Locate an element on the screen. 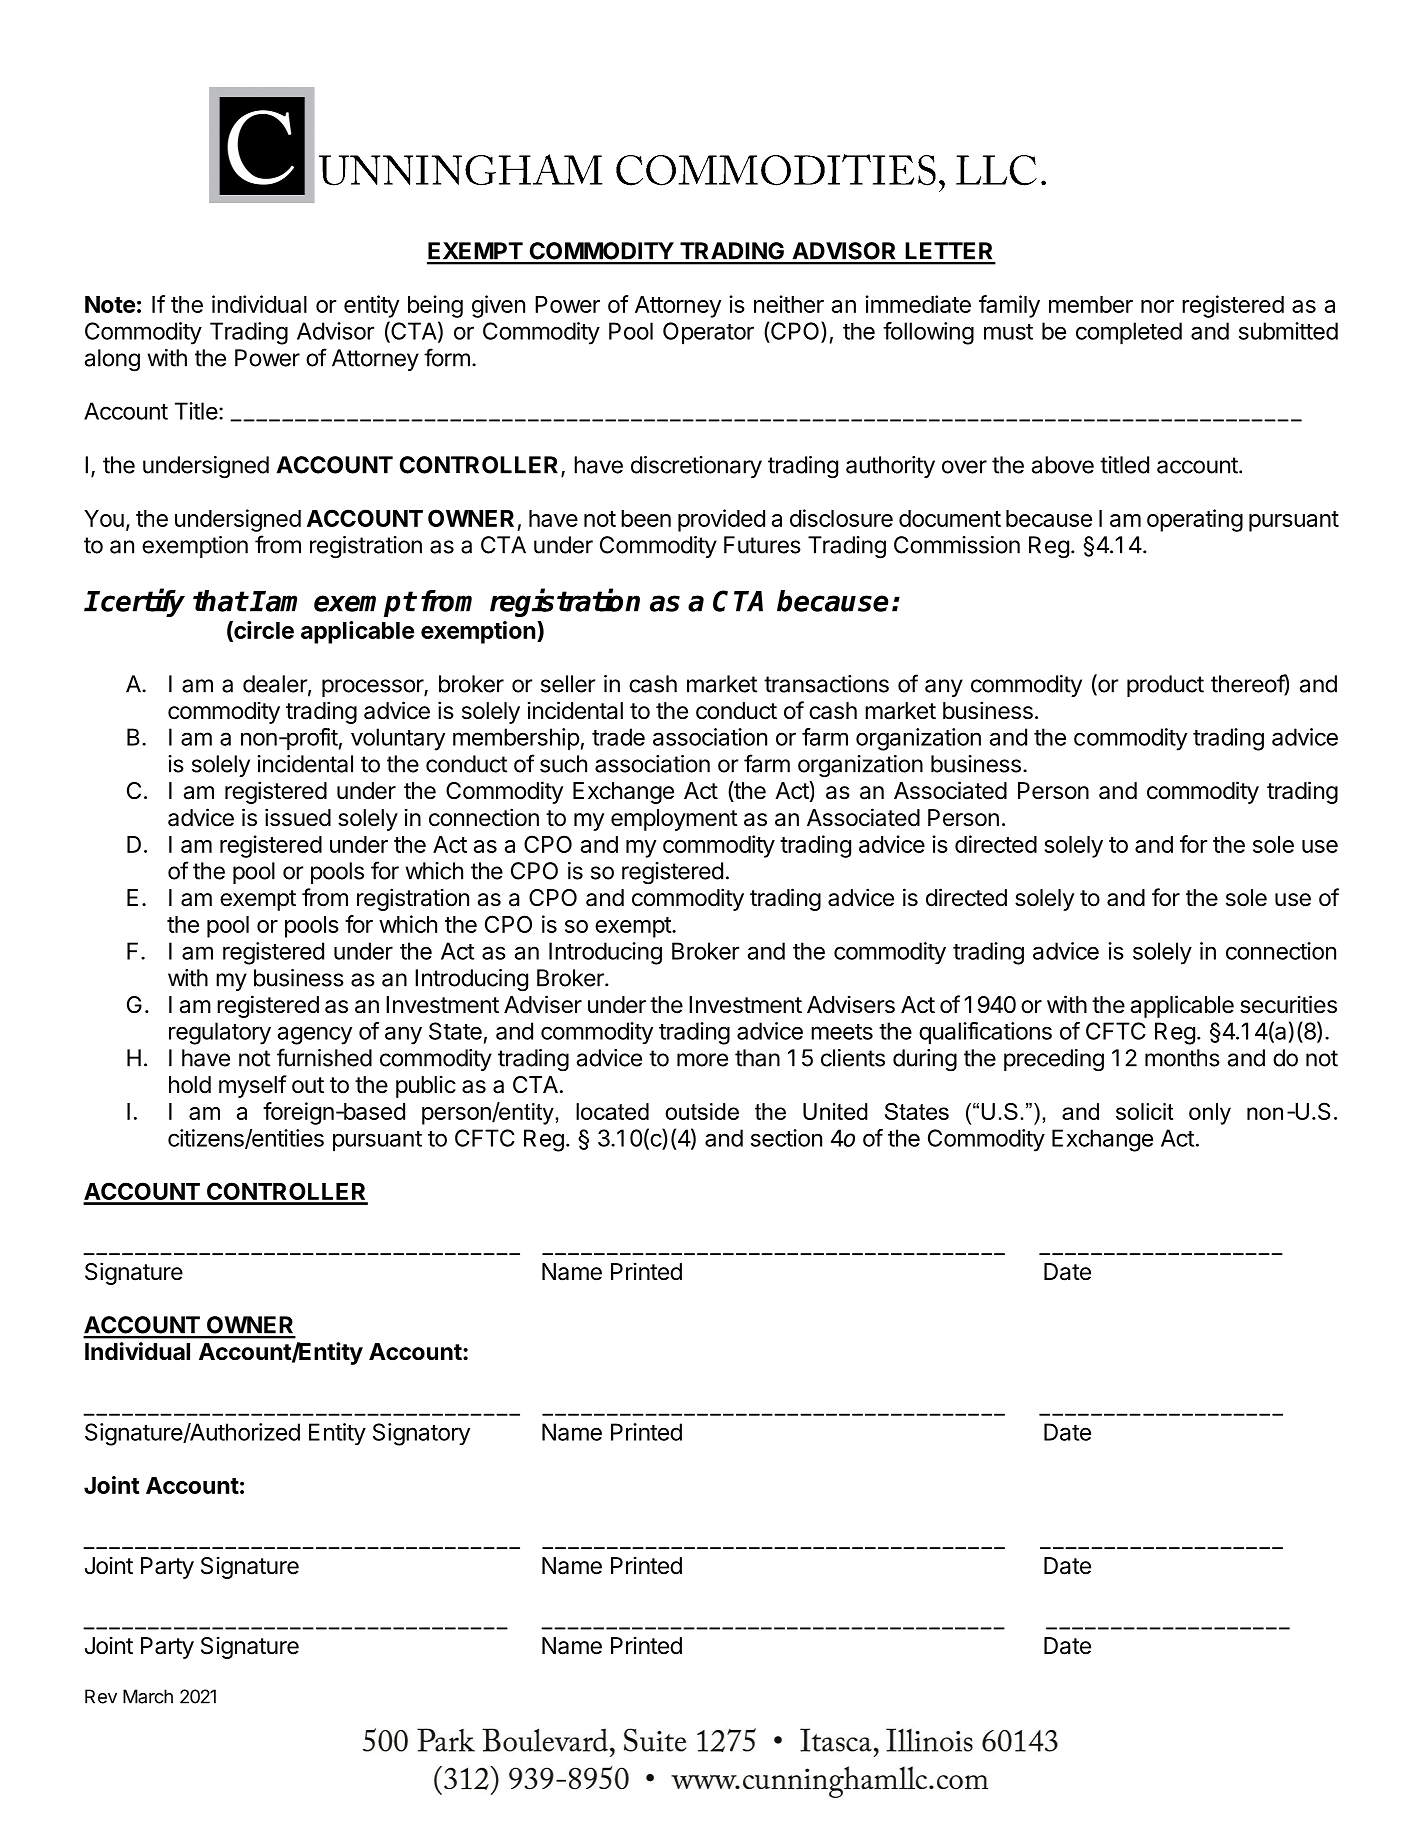 The height and width of the screenshot is (1840, 1422). Operator is located at coordinates (708, 333).
